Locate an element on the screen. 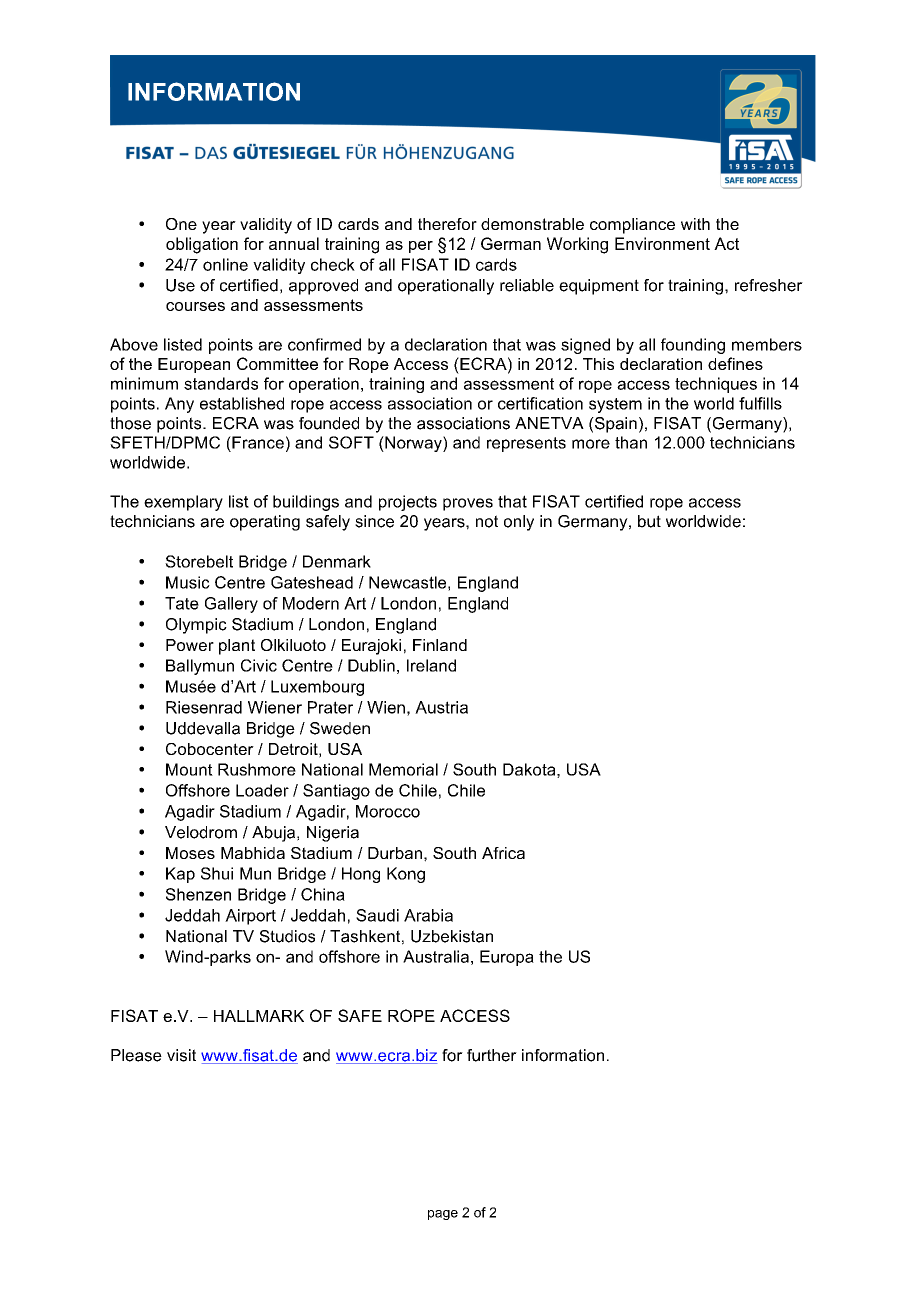  Music is located at coordinates (188, 582).
